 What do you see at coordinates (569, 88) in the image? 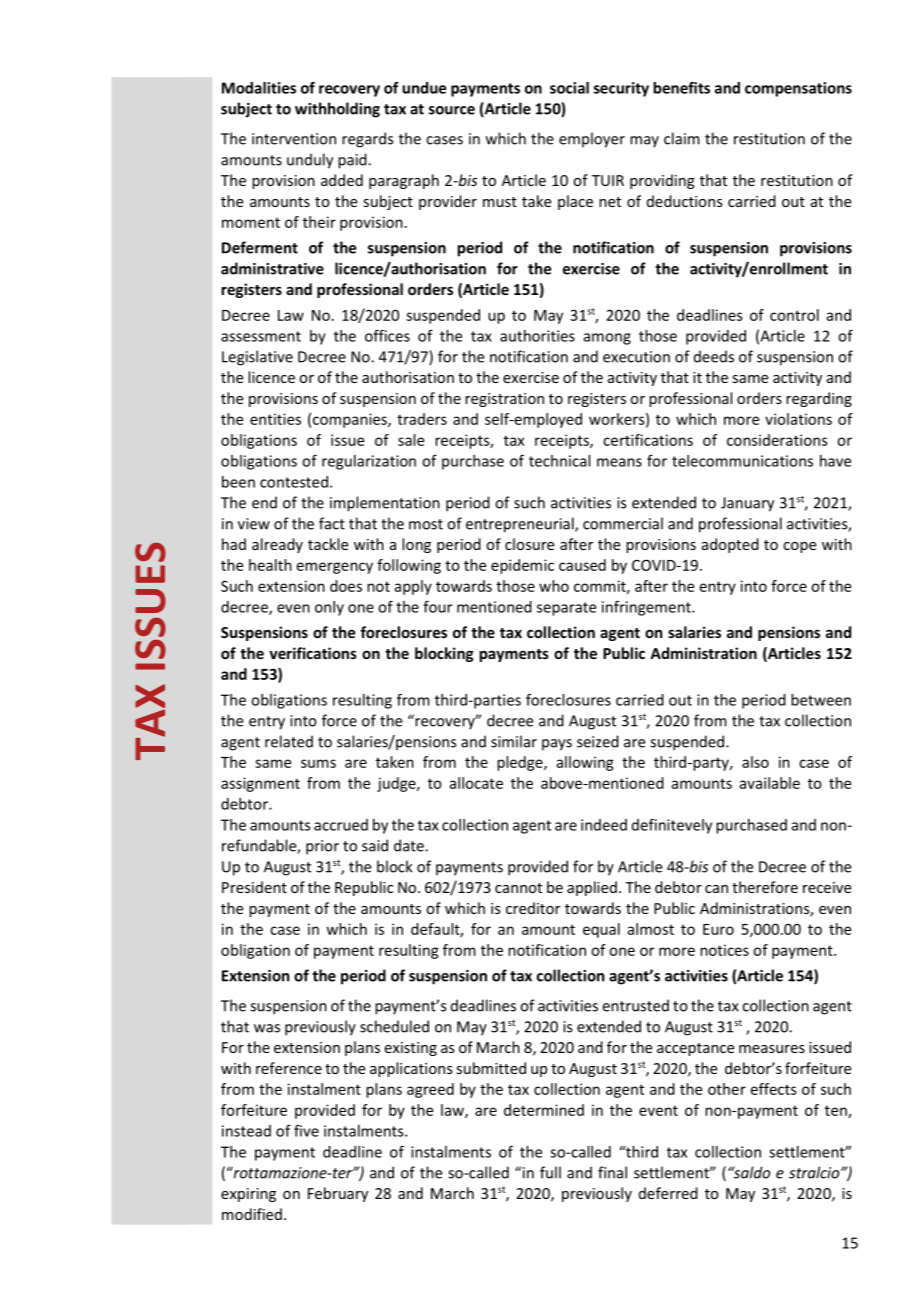
I see `social` at bounding box center [569, 88].
